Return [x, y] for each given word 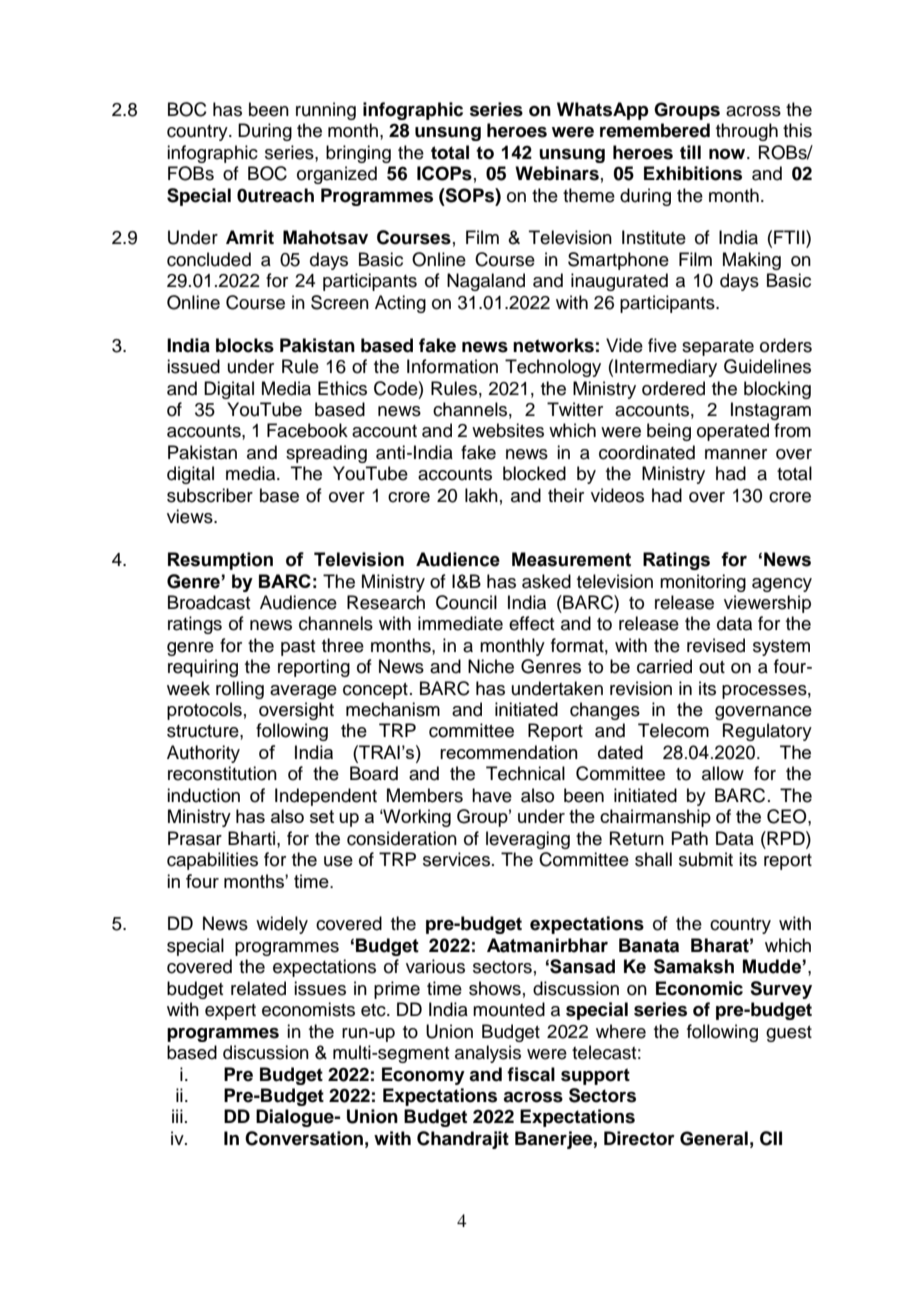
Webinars [557, 173]
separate [718, 348]
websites [508, 430]
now [728, 154]
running [326, 111]
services [456, 859]
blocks [245, 345]
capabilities [212, 861]
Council [466, 602]
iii [177, 1116]
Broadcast [209, 602]
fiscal [531, 1074]
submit [706, 859]
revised [716, 645]
